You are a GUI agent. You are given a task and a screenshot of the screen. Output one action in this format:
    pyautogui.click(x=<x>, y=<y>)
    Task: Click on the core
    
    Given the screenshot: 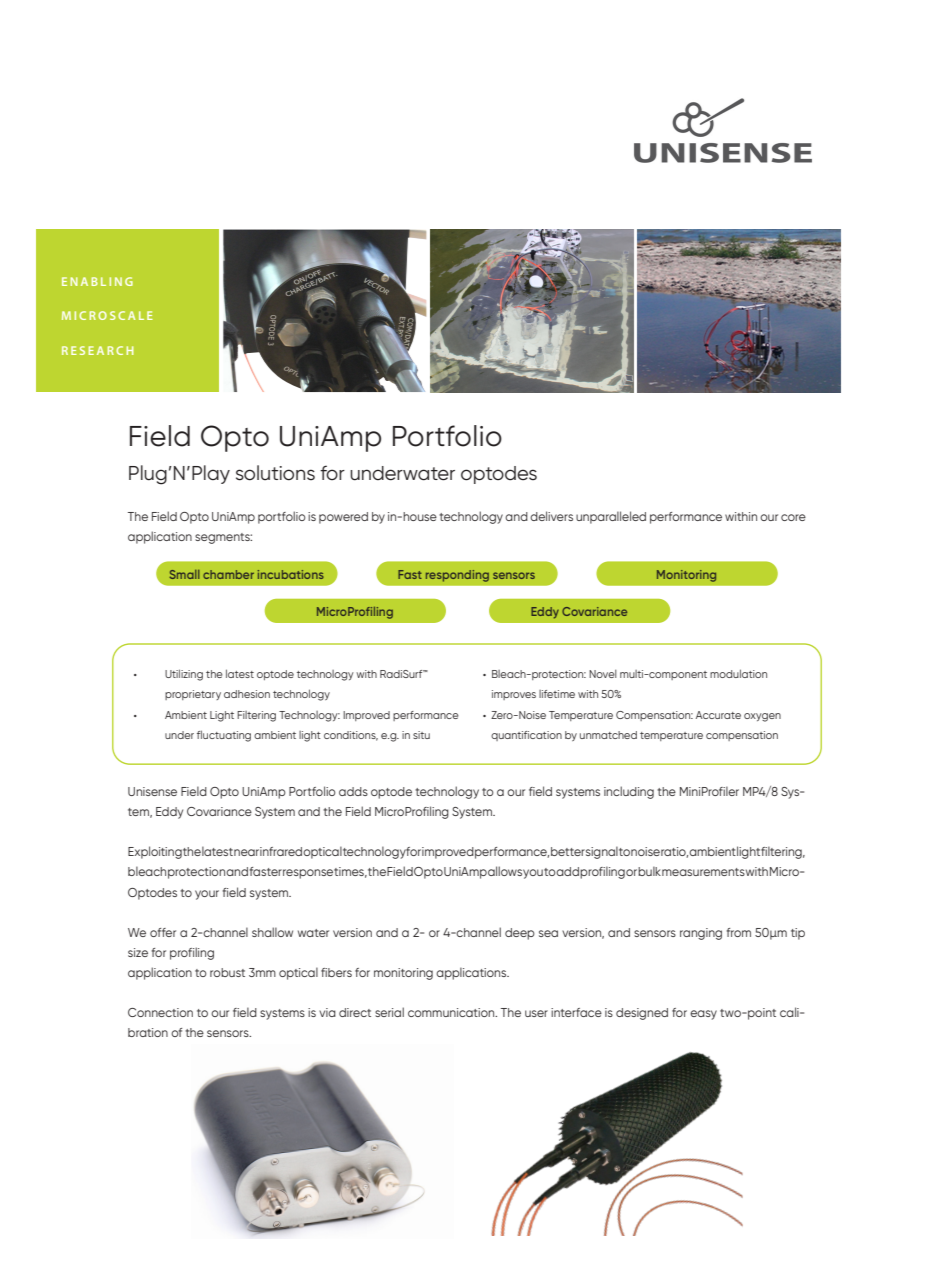 What is the action you would take?
    pyautogui.click(x=793, y=517)
